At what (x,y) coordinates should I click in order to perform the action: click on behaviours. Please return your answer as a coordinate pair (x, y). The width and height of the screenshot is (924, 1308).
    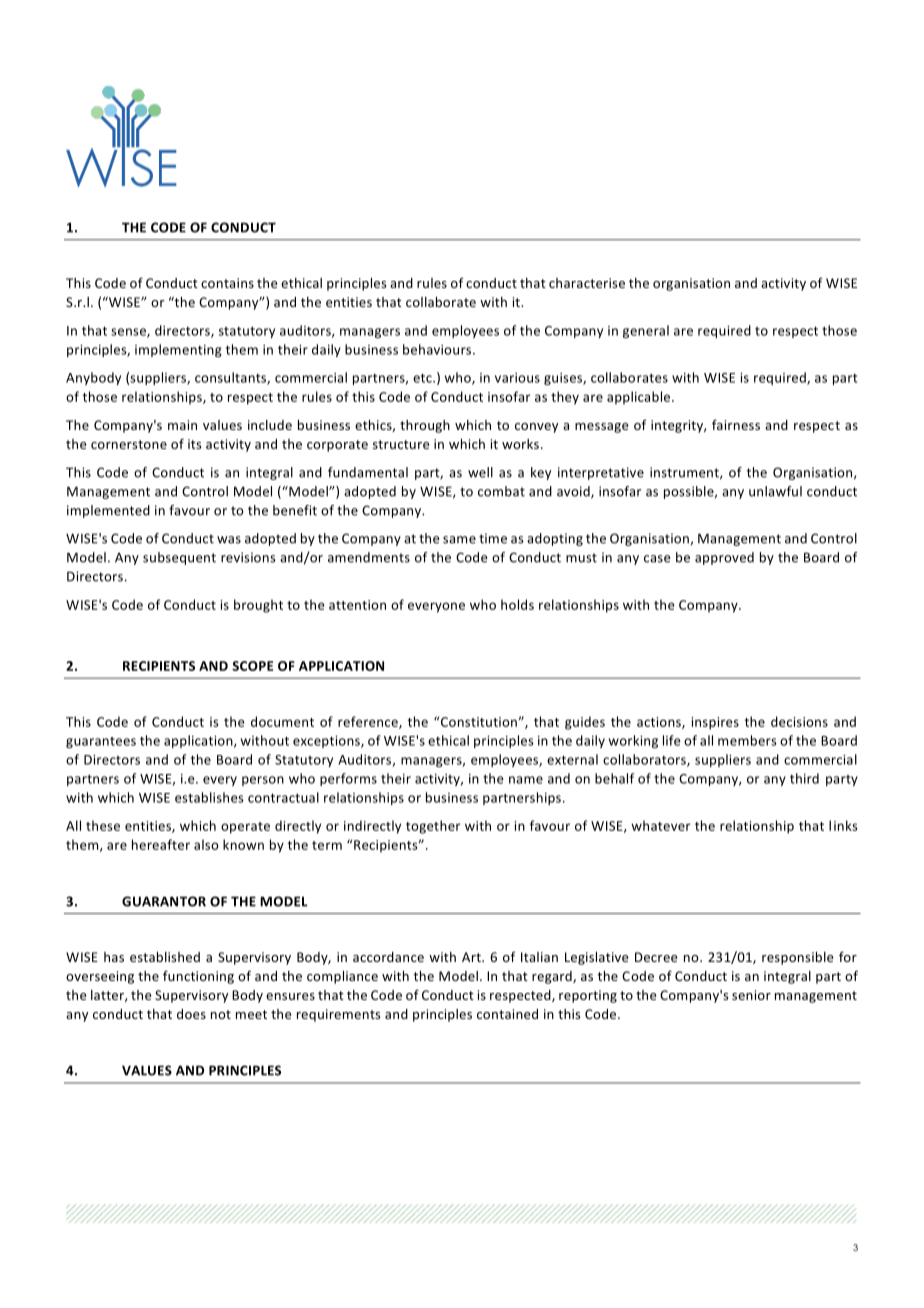
    Looking at the image, I should click on (438, 349).
